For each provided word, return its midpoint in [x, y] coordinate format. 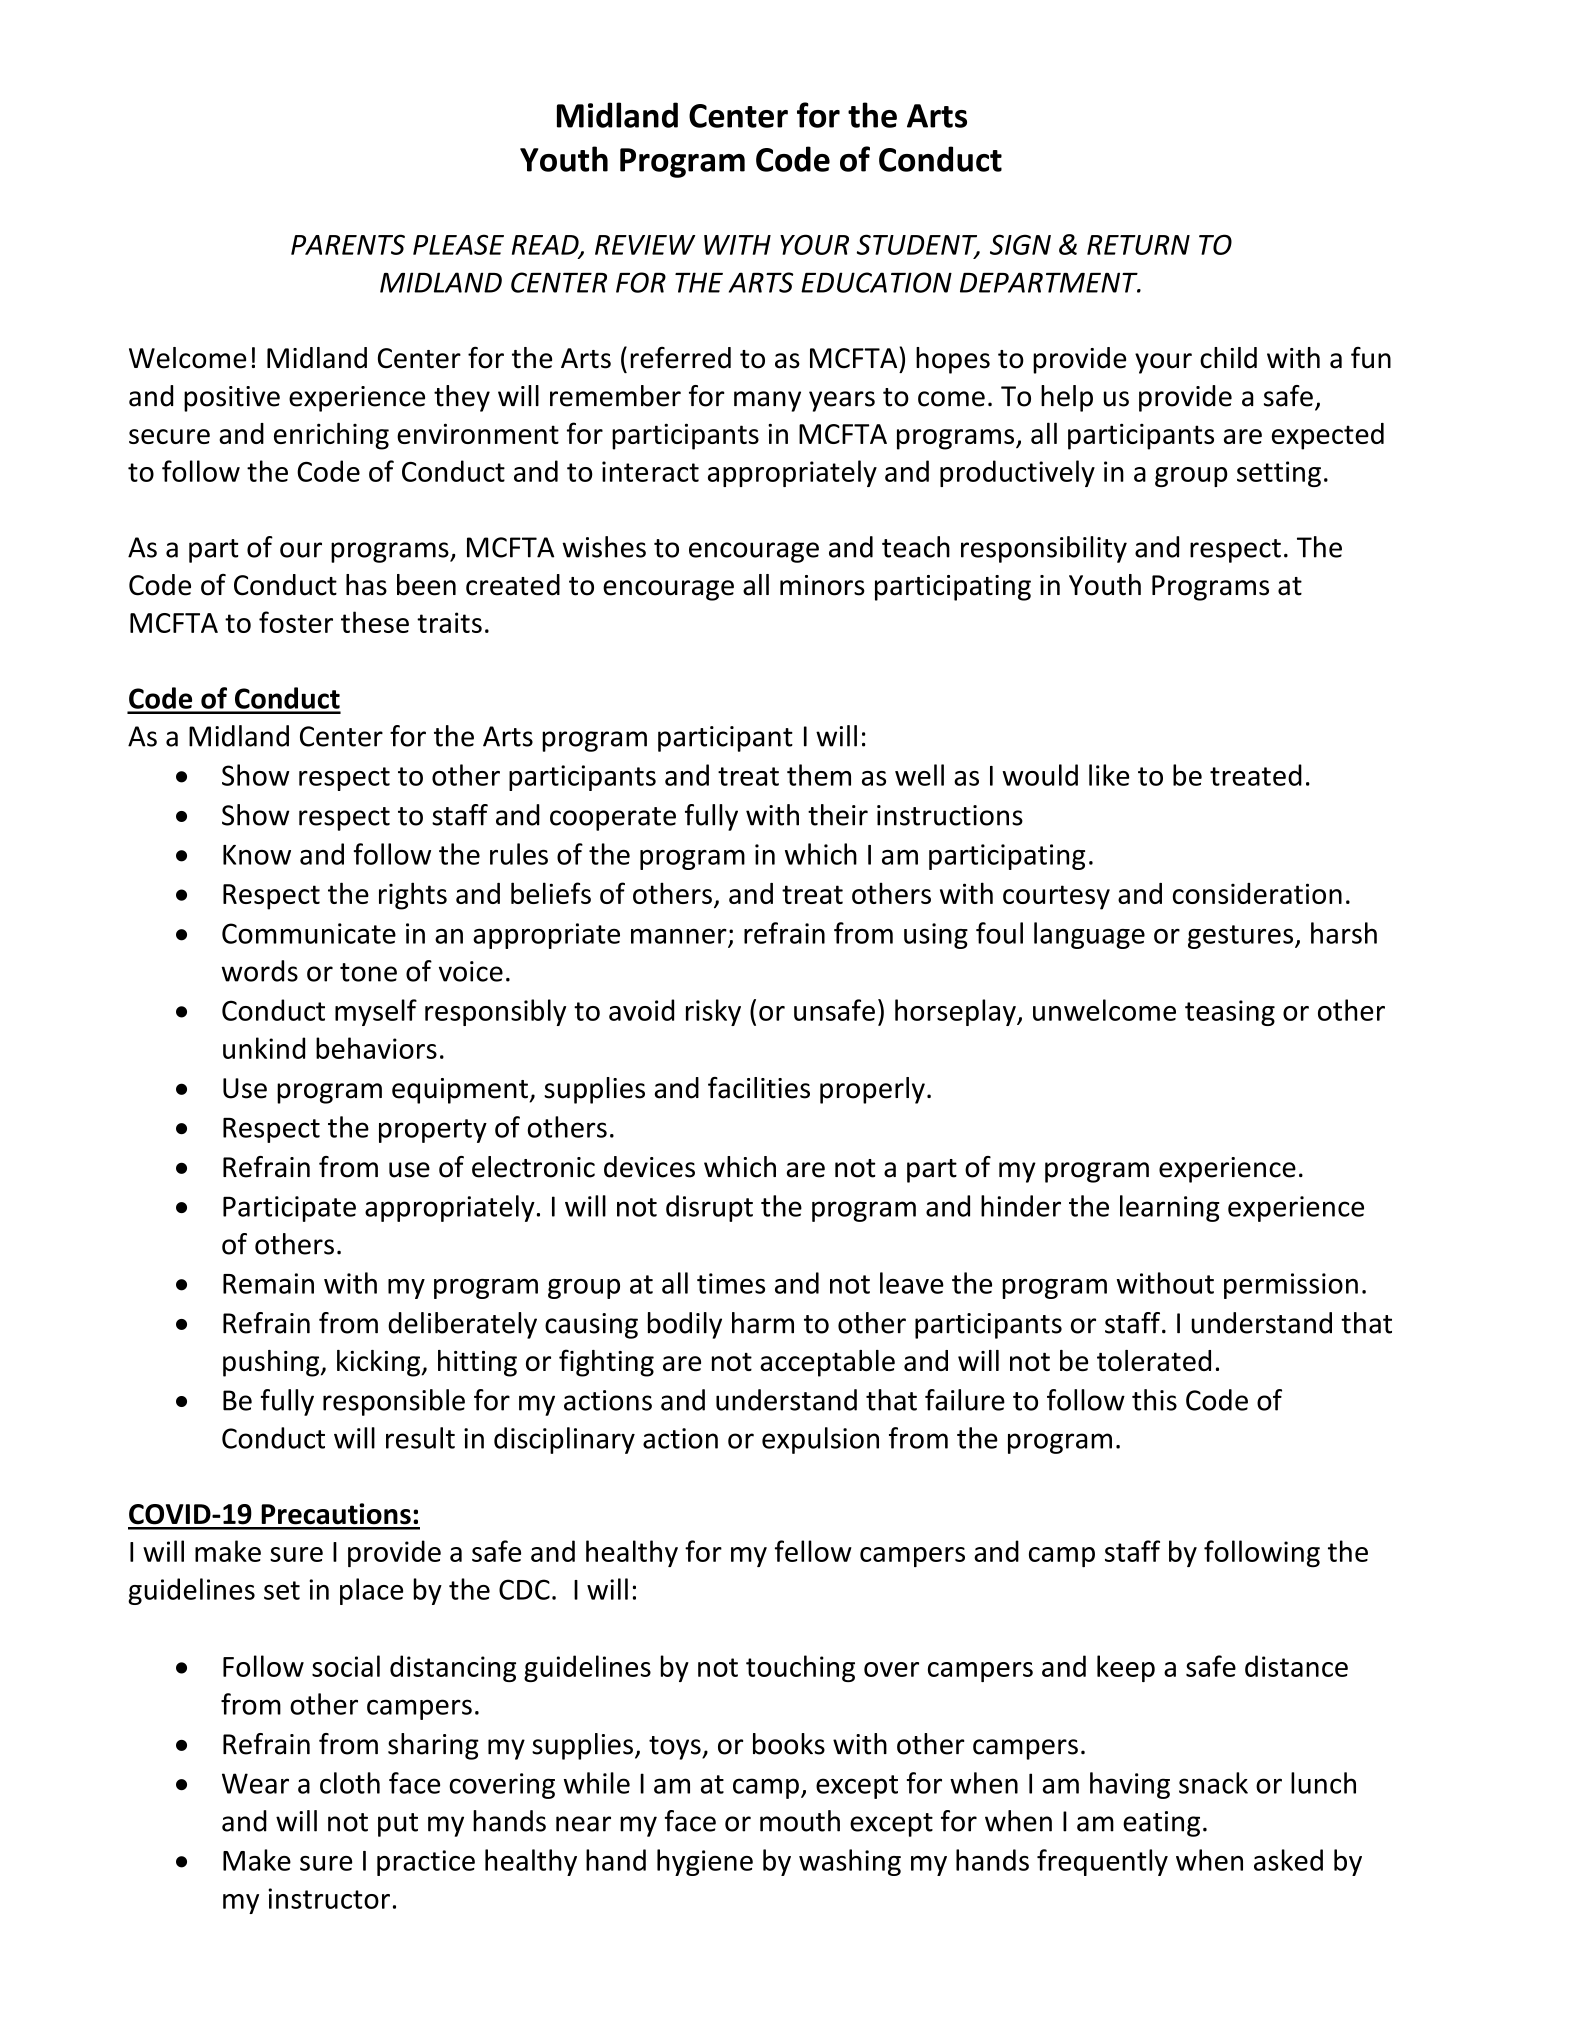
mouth [800, 1821]
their [838, 815]
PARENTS [348, 244]
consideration [1257, 893]
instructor [329, 1898]
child [1228, 358]
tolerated [1154, 1360]
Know [257, 855]
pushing [272, 1363]
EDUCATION [876, 282]
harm [763, 1323]
